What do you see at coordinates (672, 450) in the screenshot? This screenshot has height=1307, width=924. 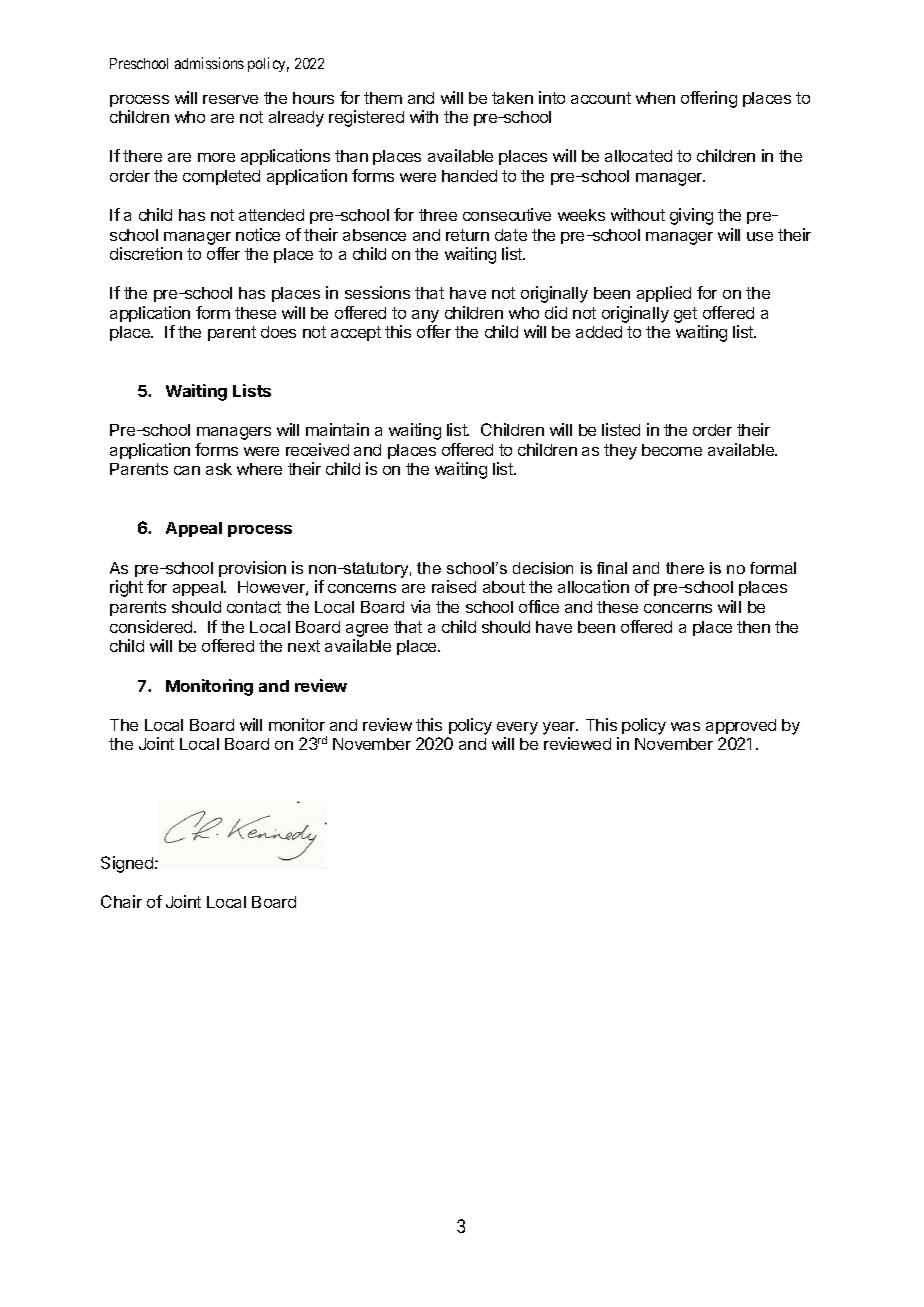 I see `become` at bounding box center [672, 450].
